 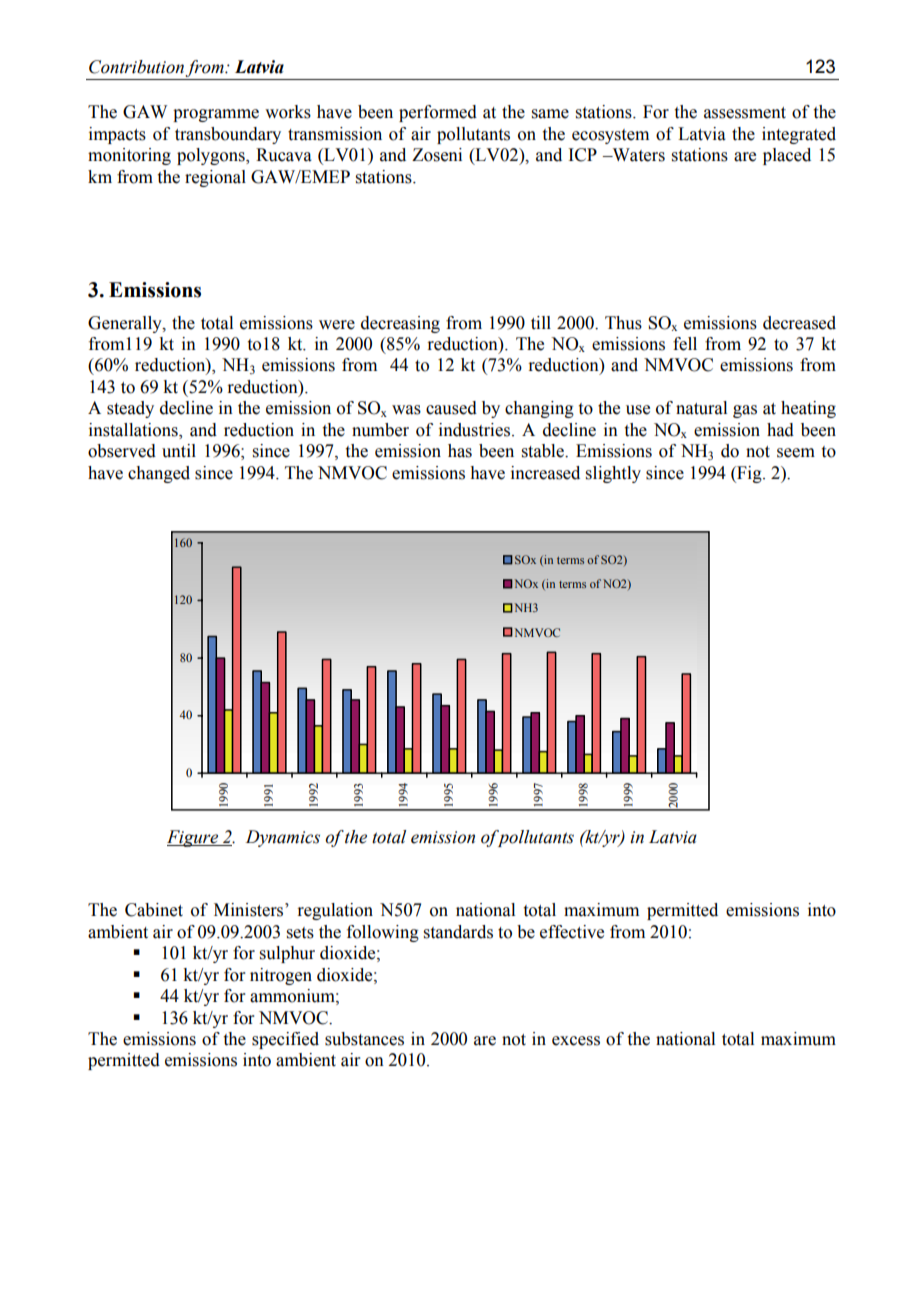 What do you see at coordinates (159, 474) in the screenshot?
I see `changed` at bounding box center [159, 474].
